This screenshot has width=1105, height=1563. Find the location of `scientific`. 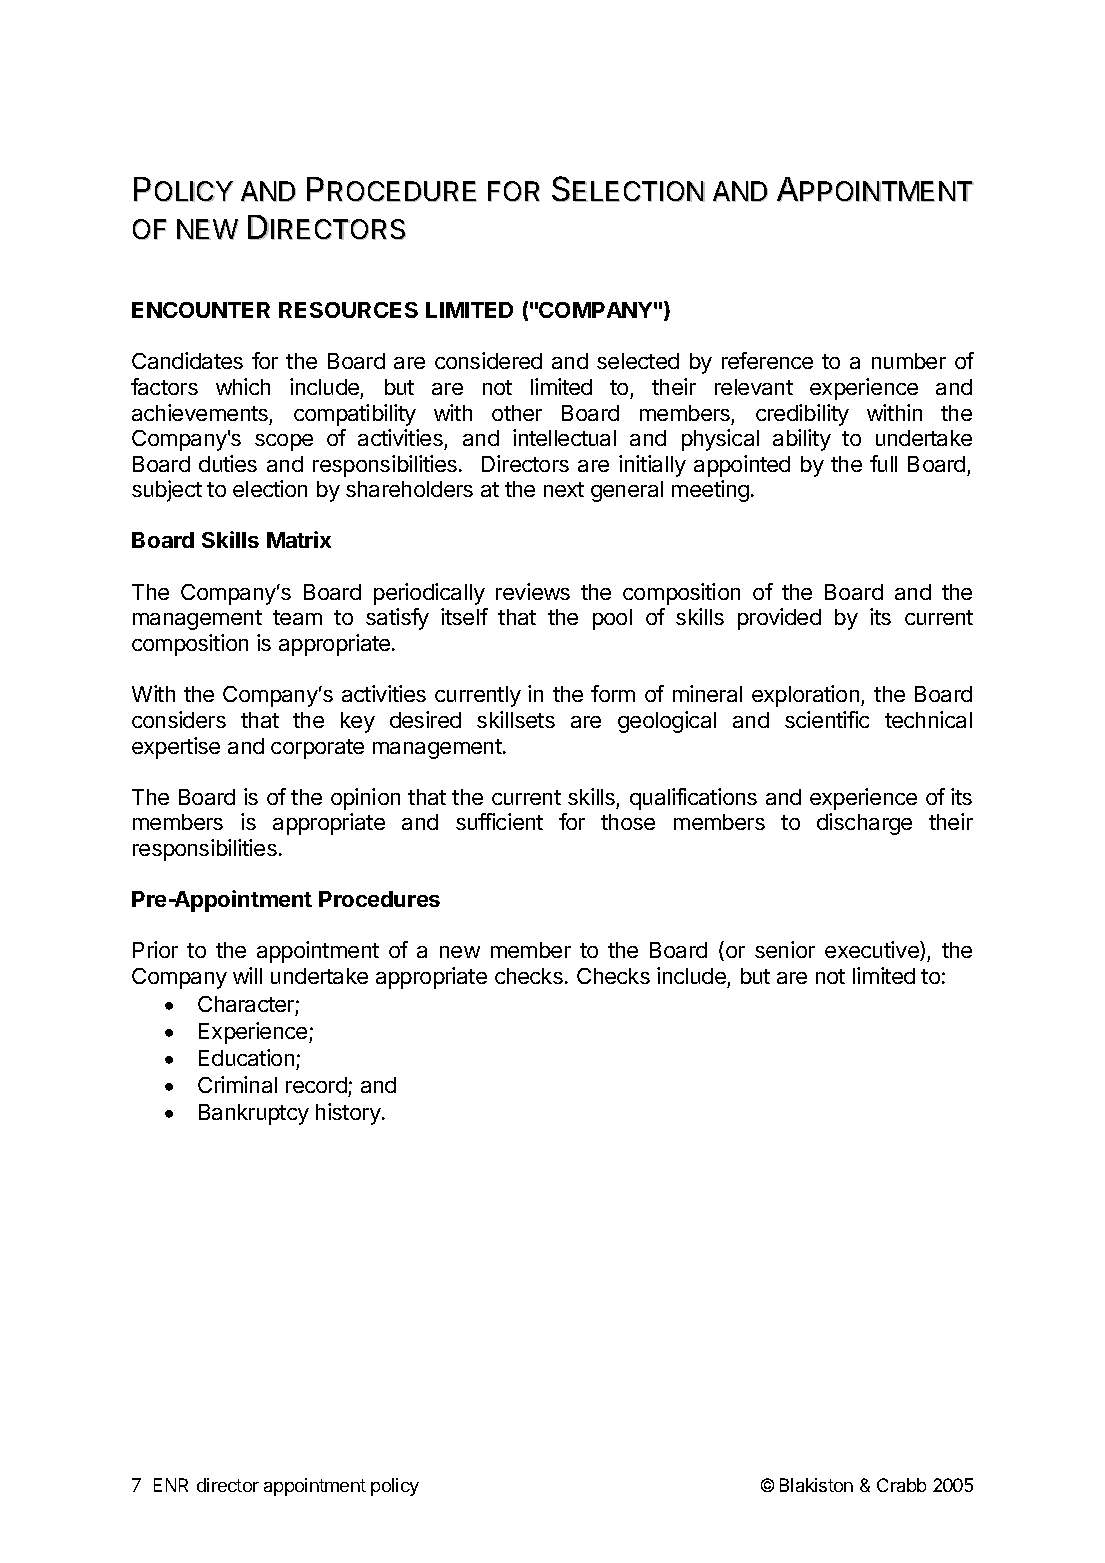

scientific is located at coordinates (827, 719).
